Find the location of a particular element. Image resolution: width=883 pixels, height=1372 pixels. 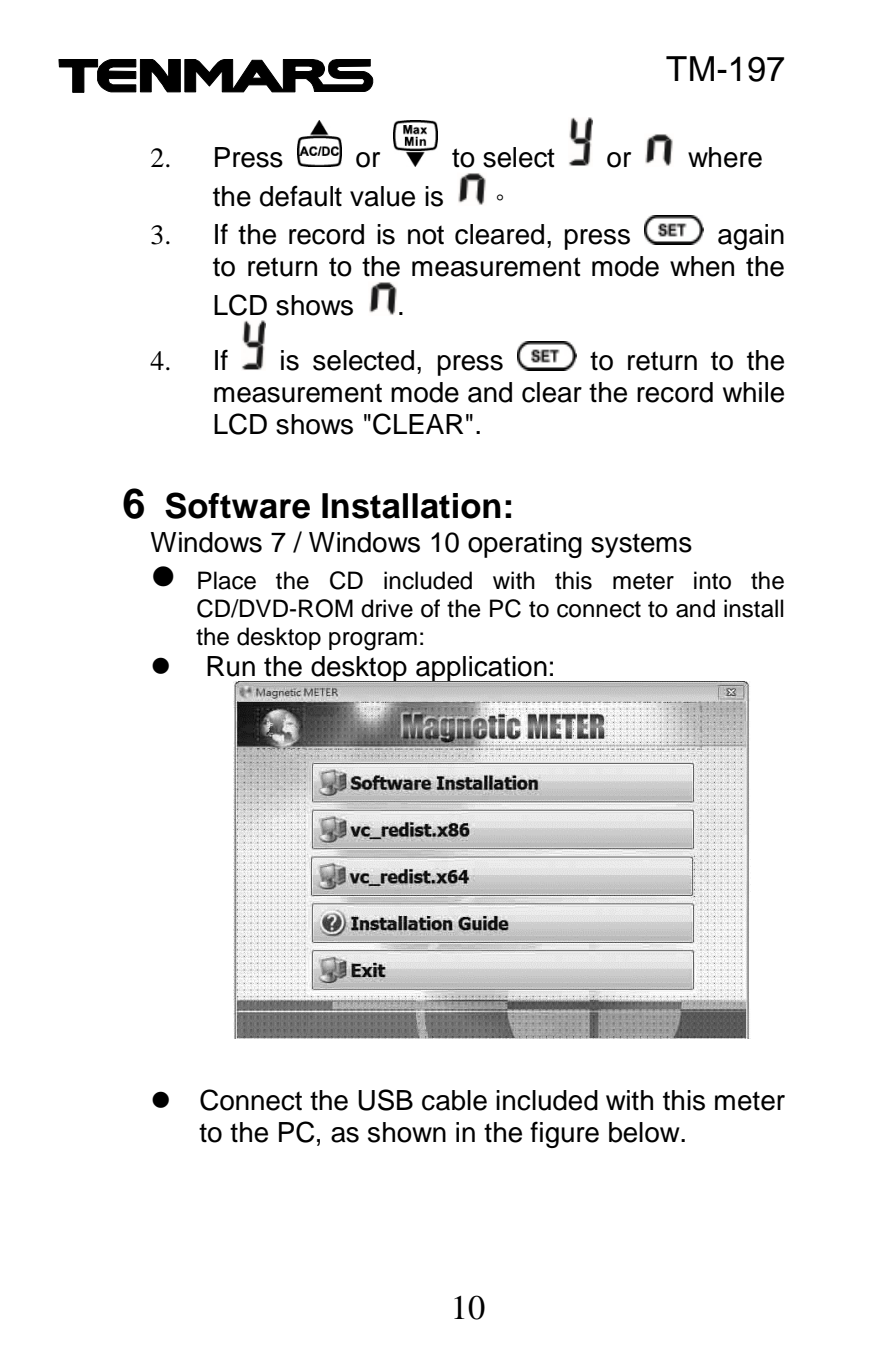

default is located at coordinates (301, 196).
